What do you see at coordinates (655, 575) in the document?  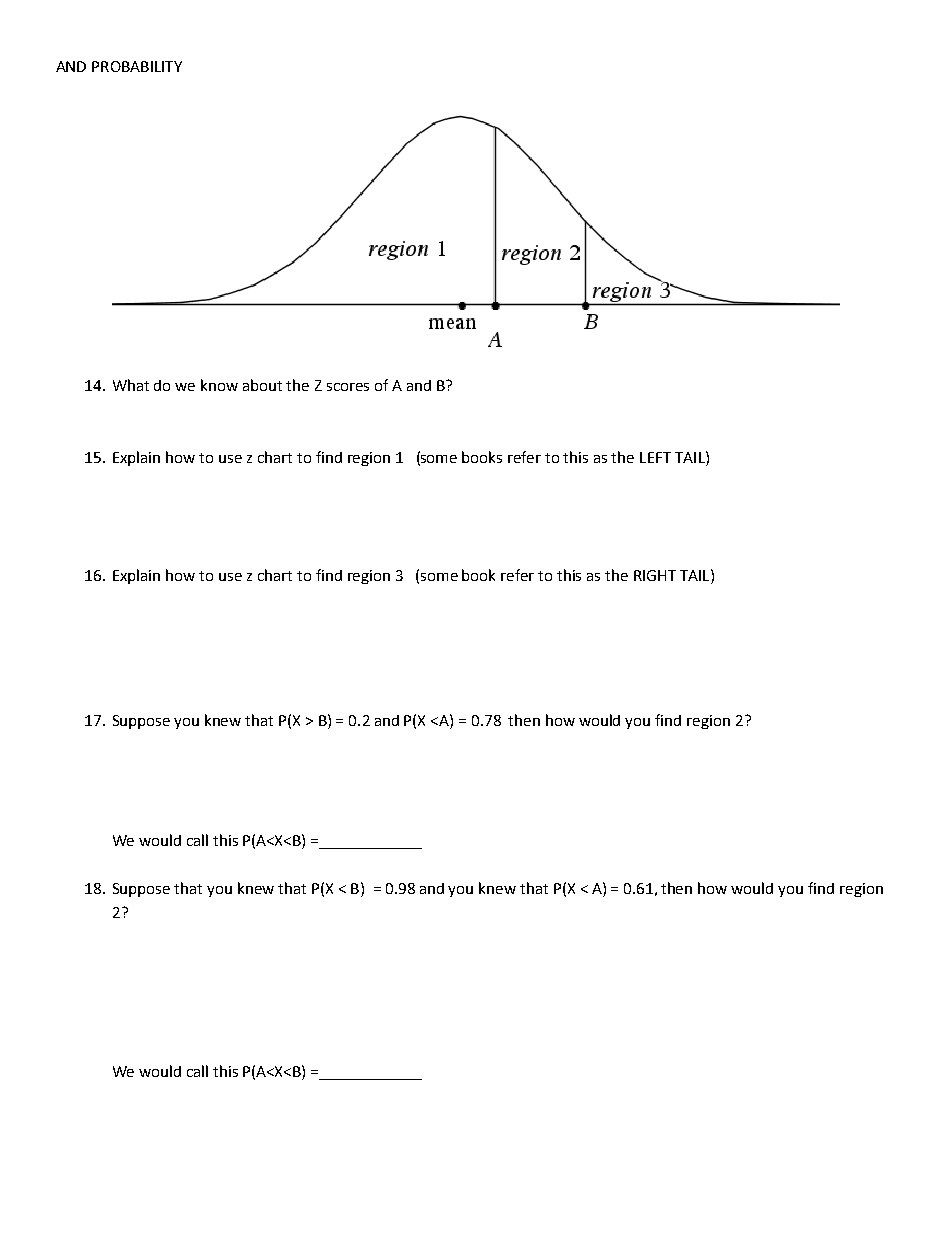 I see `RIGHT` at bounding box center [655, 575].
